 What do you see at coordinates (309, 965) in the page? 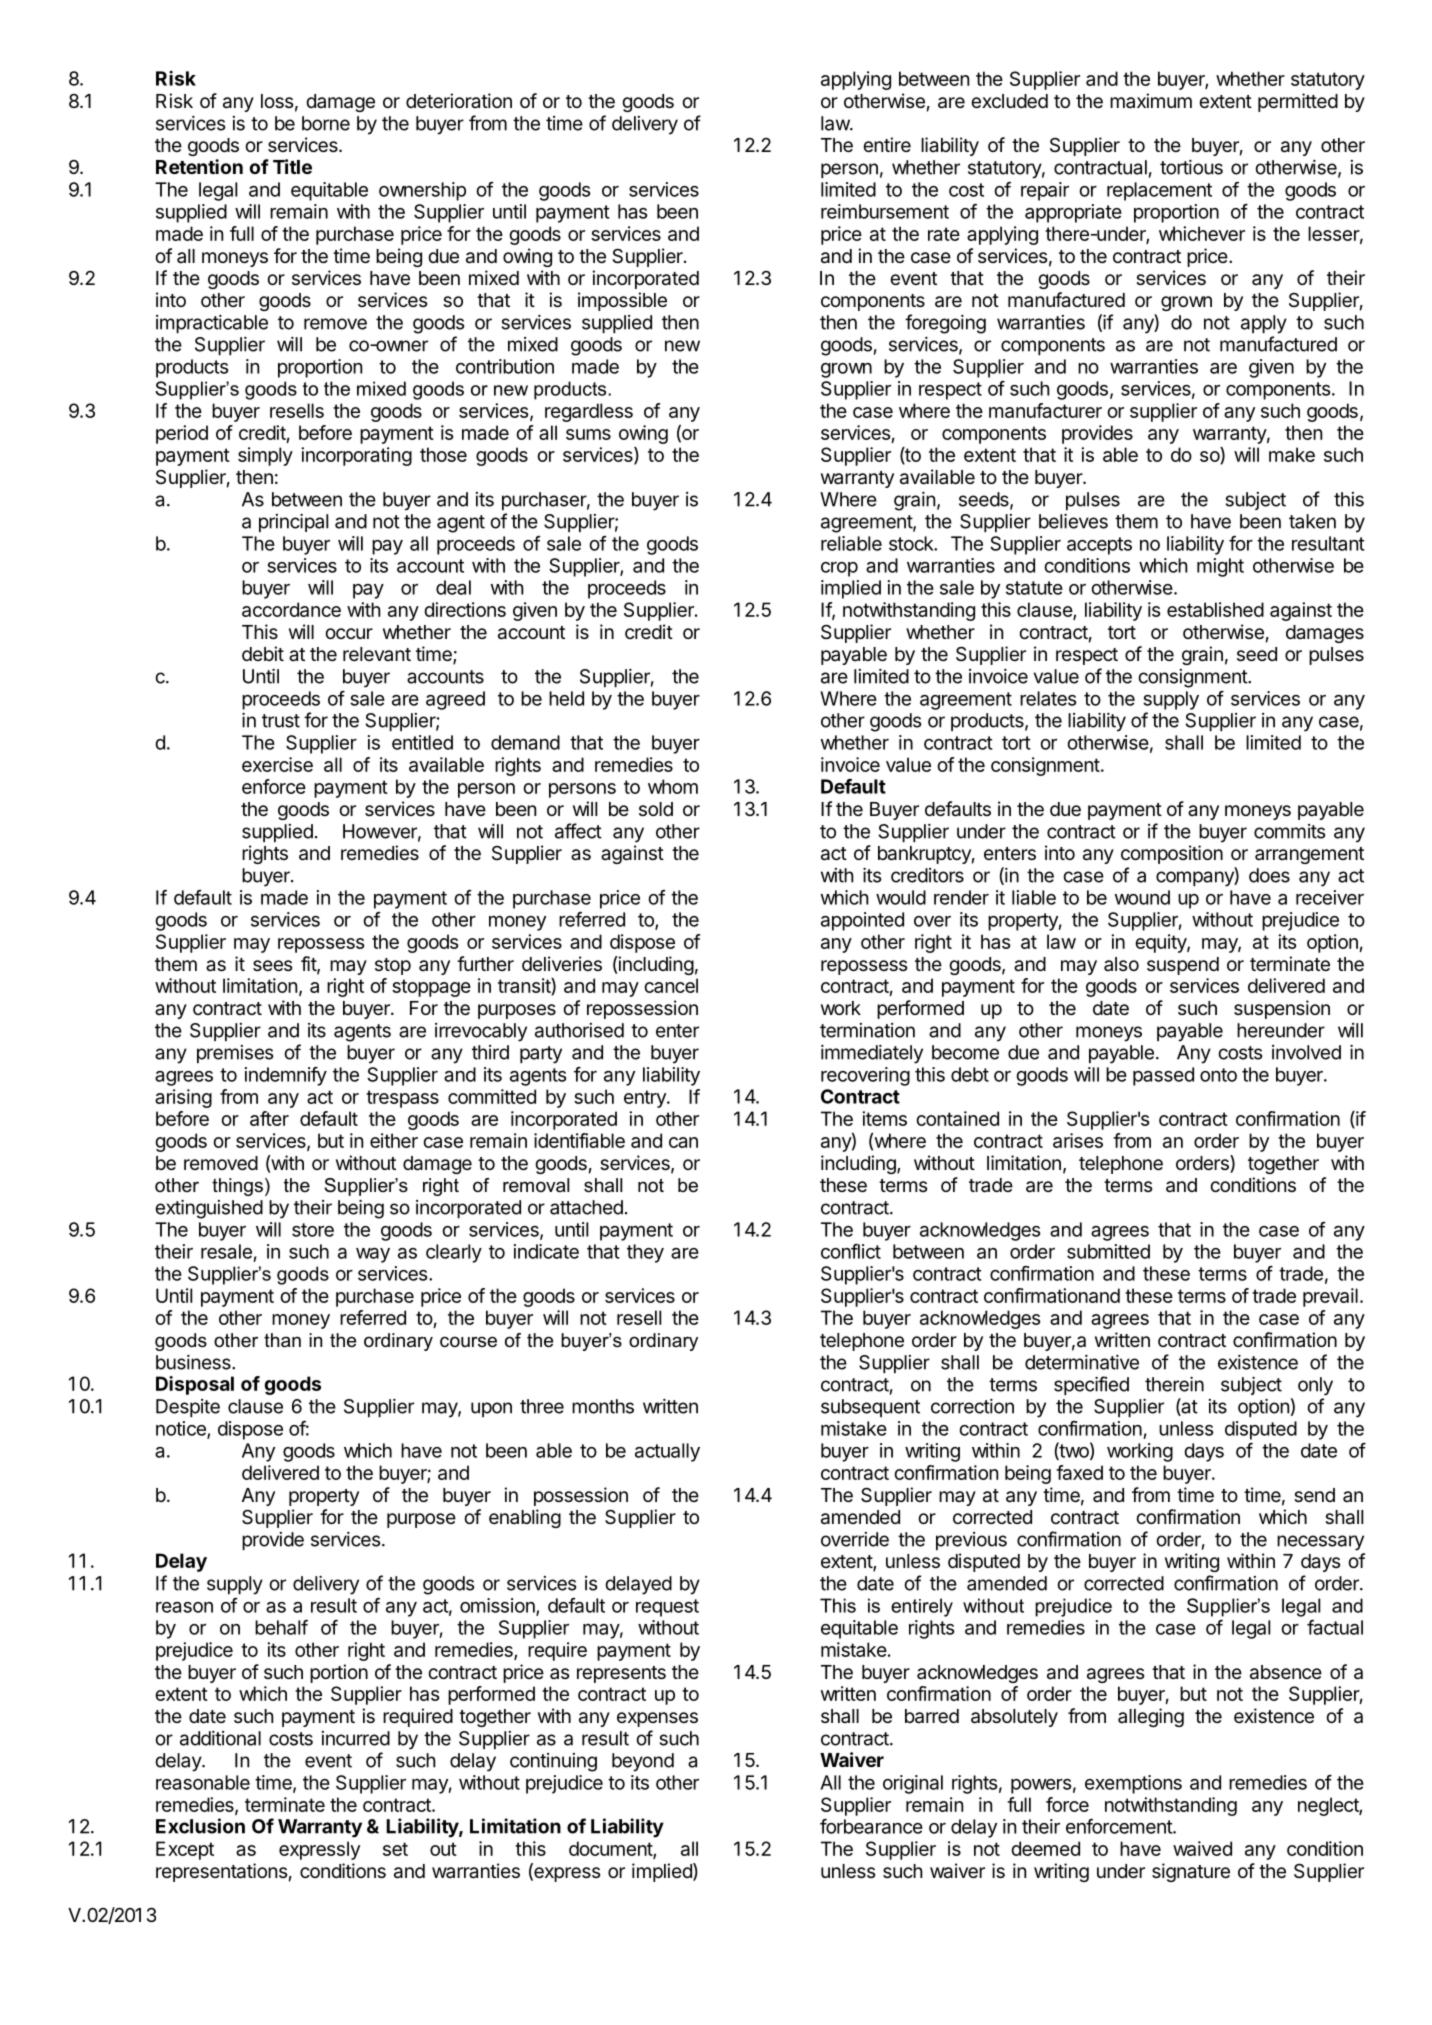
I see `fit` at bounding box center [309, 965].
